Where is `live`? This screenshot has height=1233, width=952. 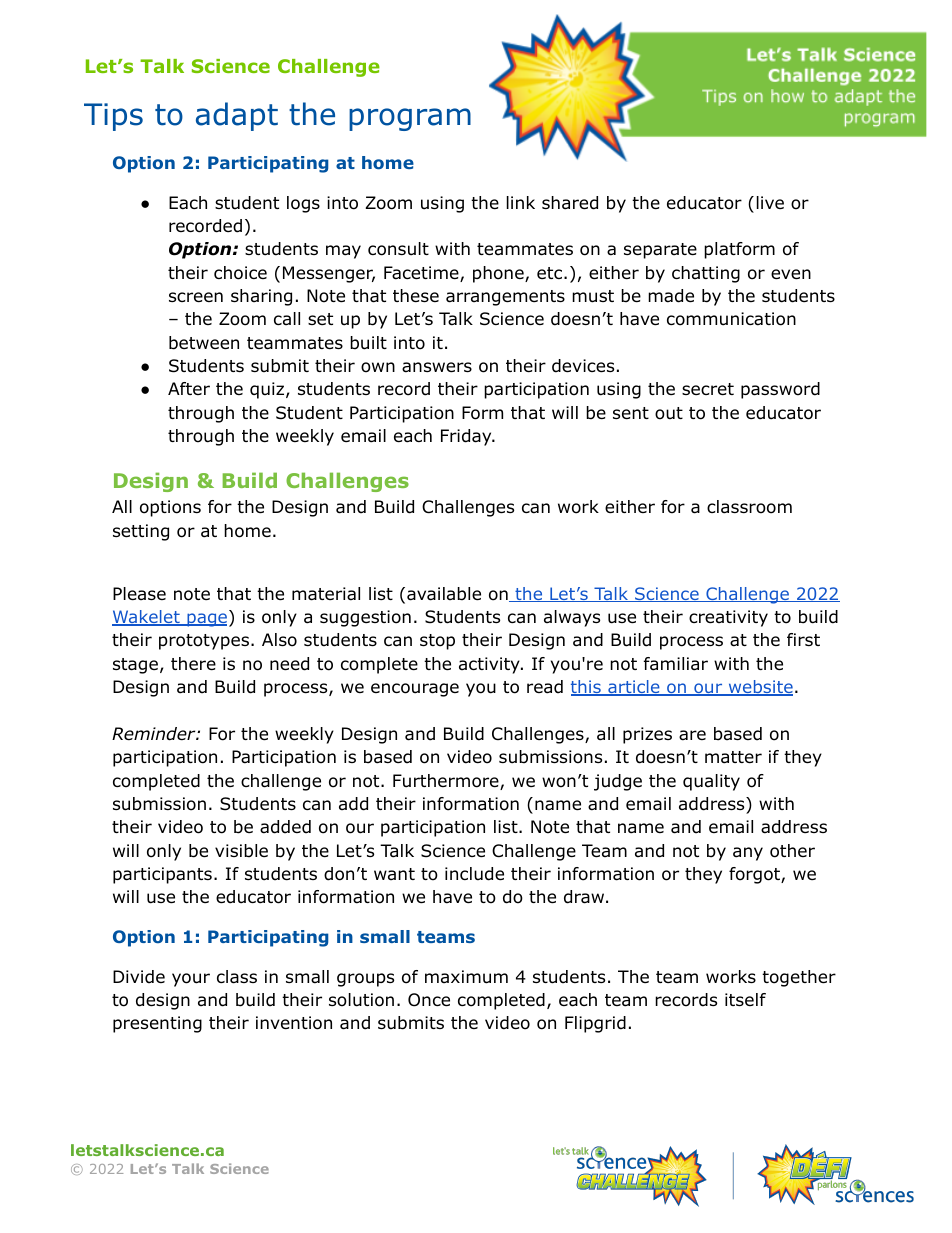
live is located at coordinates (770, 202).
